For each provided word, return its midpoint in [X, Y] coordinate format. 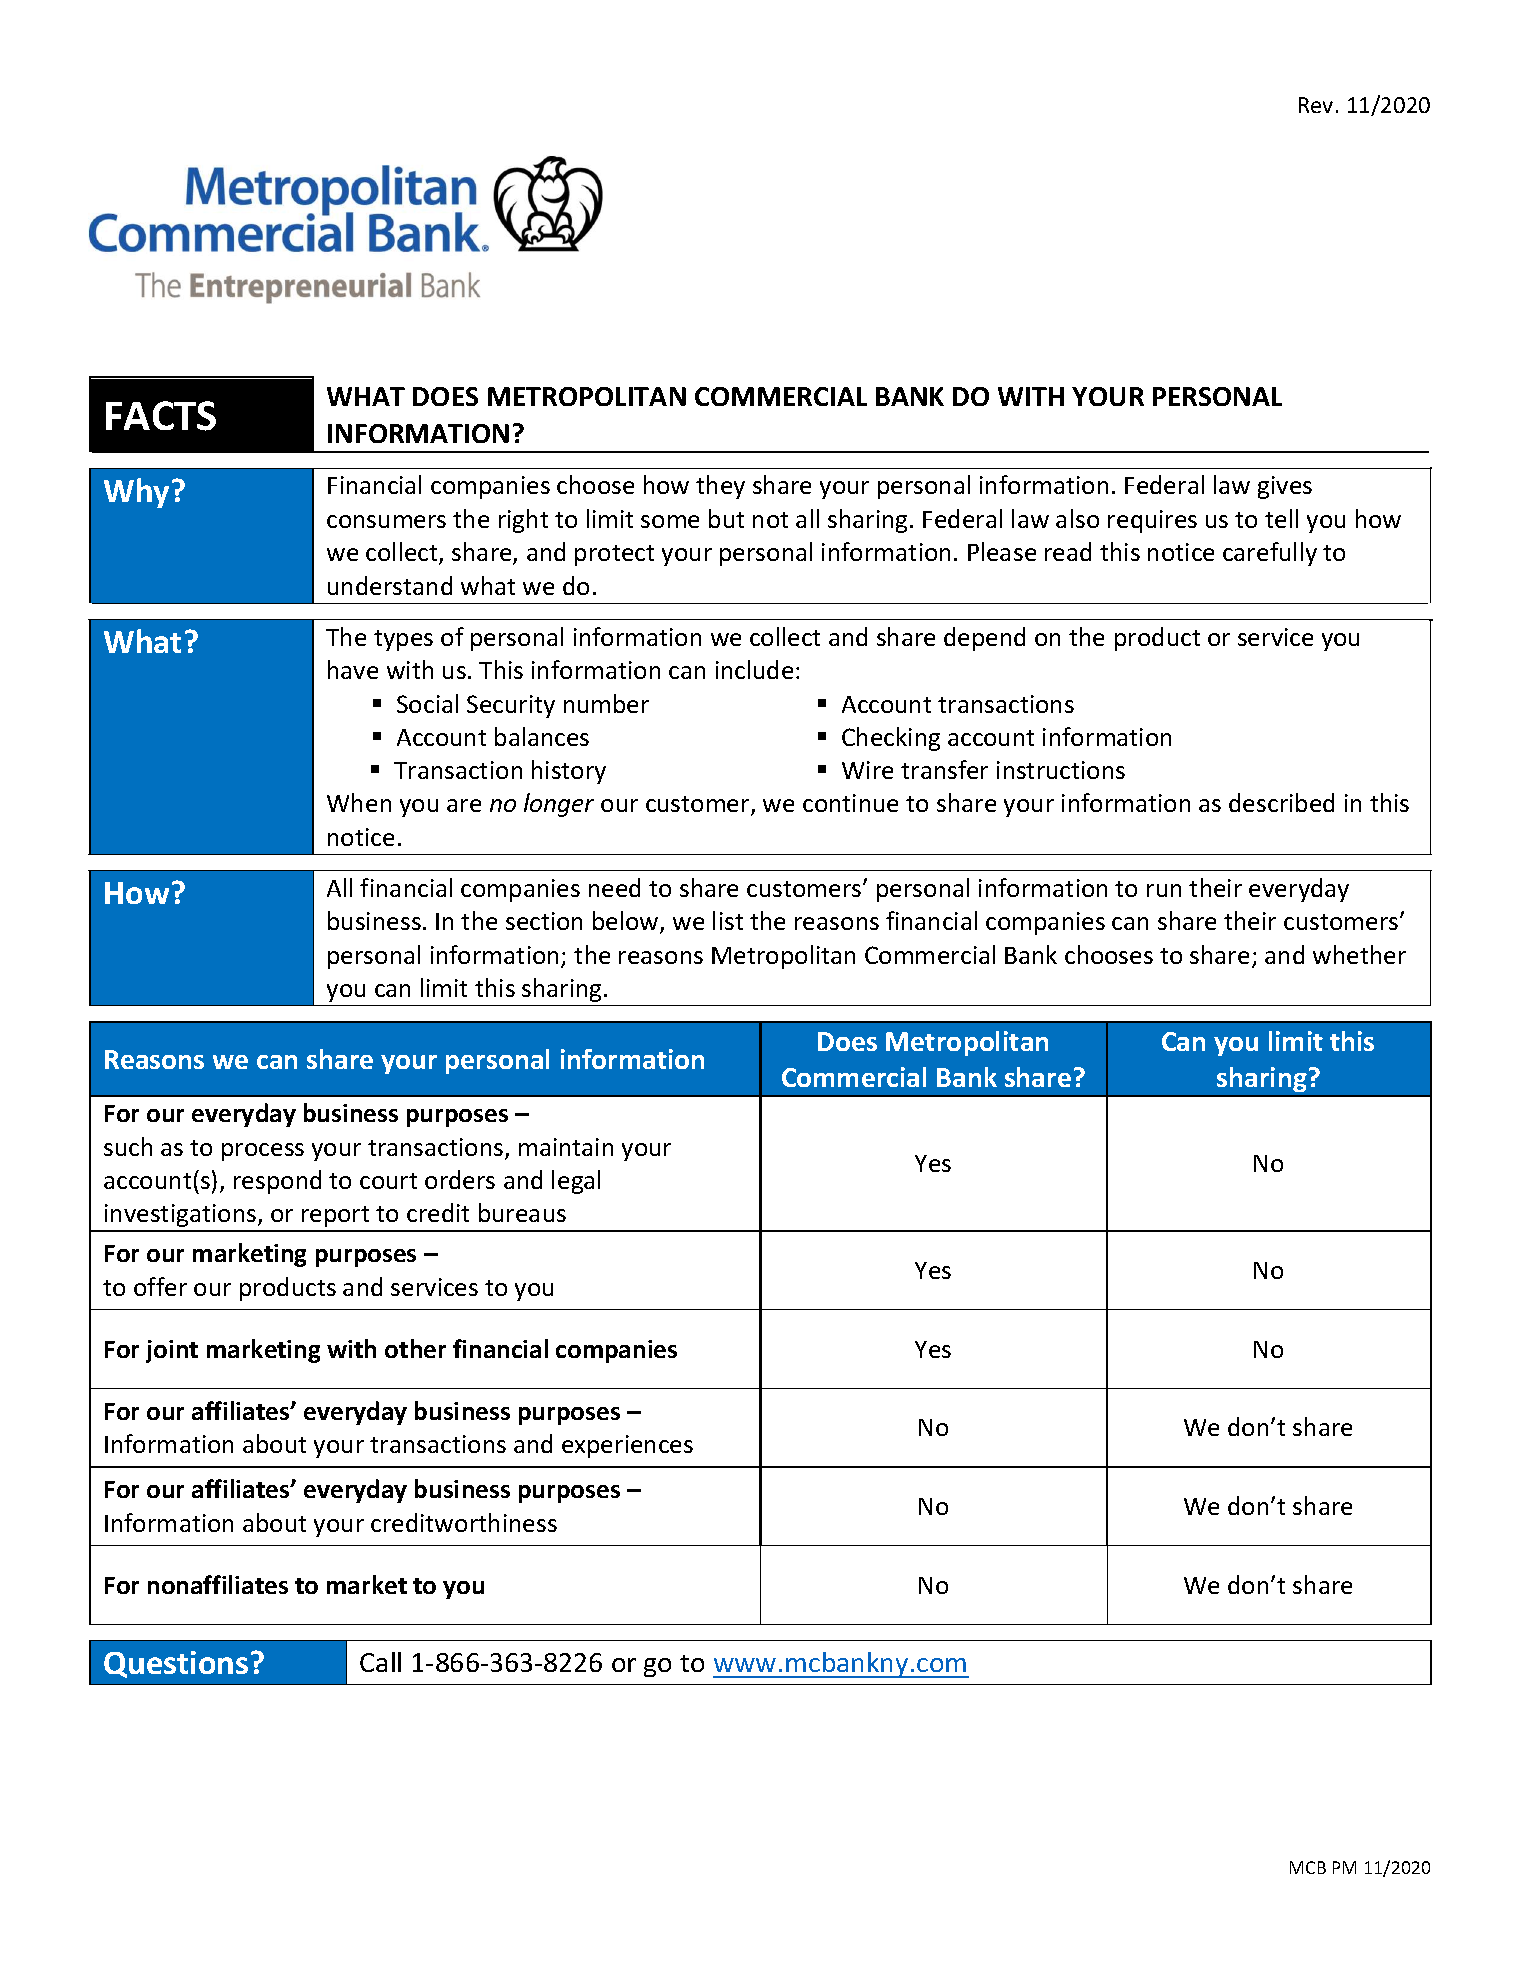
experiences [627, 1446]
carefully [1270, 554]
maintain [566, 1147]
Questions [176, 1664]
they [720, 487]
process [263, 1152]
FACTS [161, 416]
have [353, 669]
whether [1359, 954]
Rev [1316, 105]
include [754, 669]
